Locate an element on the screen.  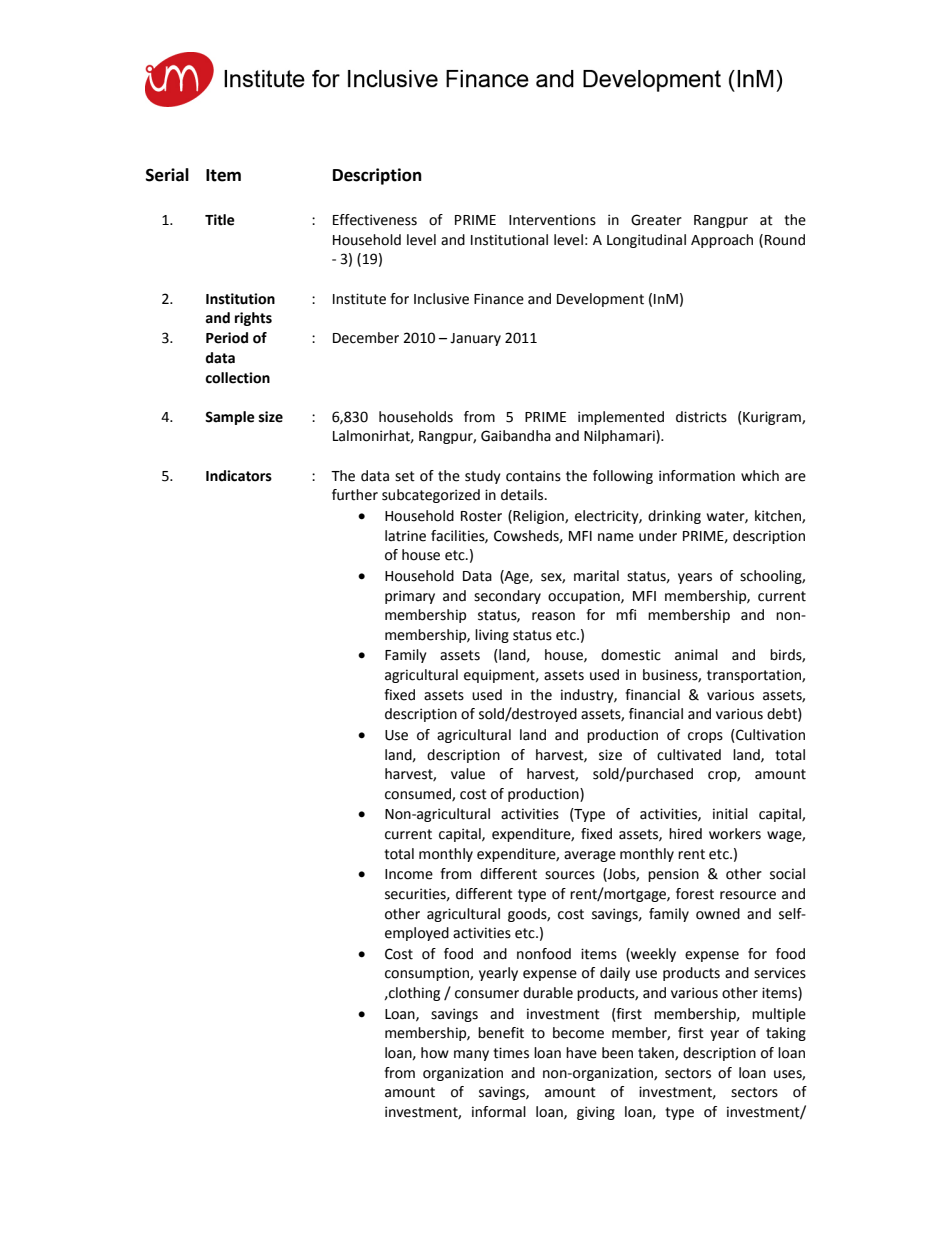
Interventions is located at coordinates (552, 220).
